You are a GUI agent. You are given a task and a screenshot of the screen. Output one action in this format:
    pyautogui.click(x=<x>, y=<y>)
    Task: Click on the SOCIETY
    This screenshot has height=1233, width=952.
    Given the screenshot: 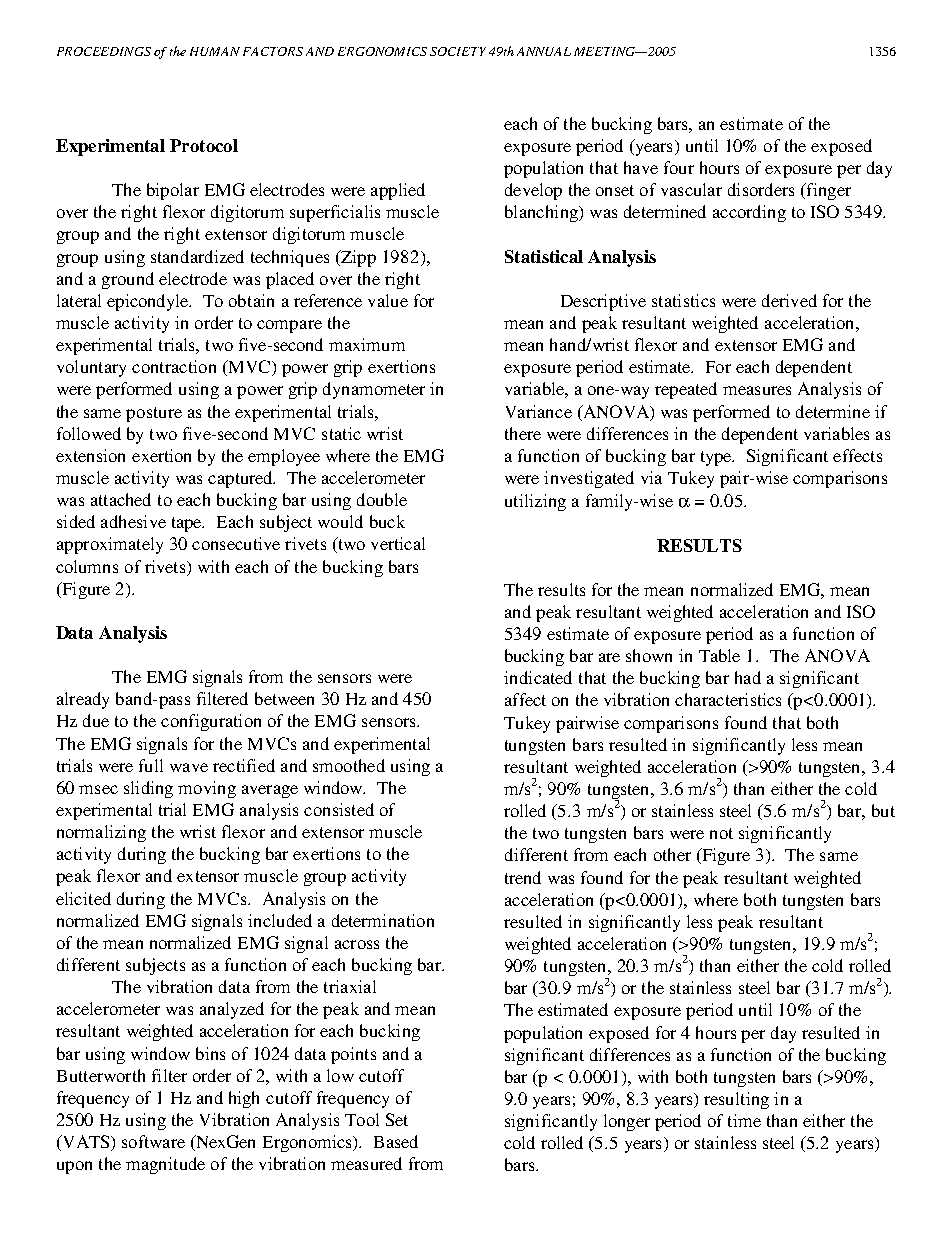 What is the action you would take?
    pyautogui.click(x=458, y=51)
